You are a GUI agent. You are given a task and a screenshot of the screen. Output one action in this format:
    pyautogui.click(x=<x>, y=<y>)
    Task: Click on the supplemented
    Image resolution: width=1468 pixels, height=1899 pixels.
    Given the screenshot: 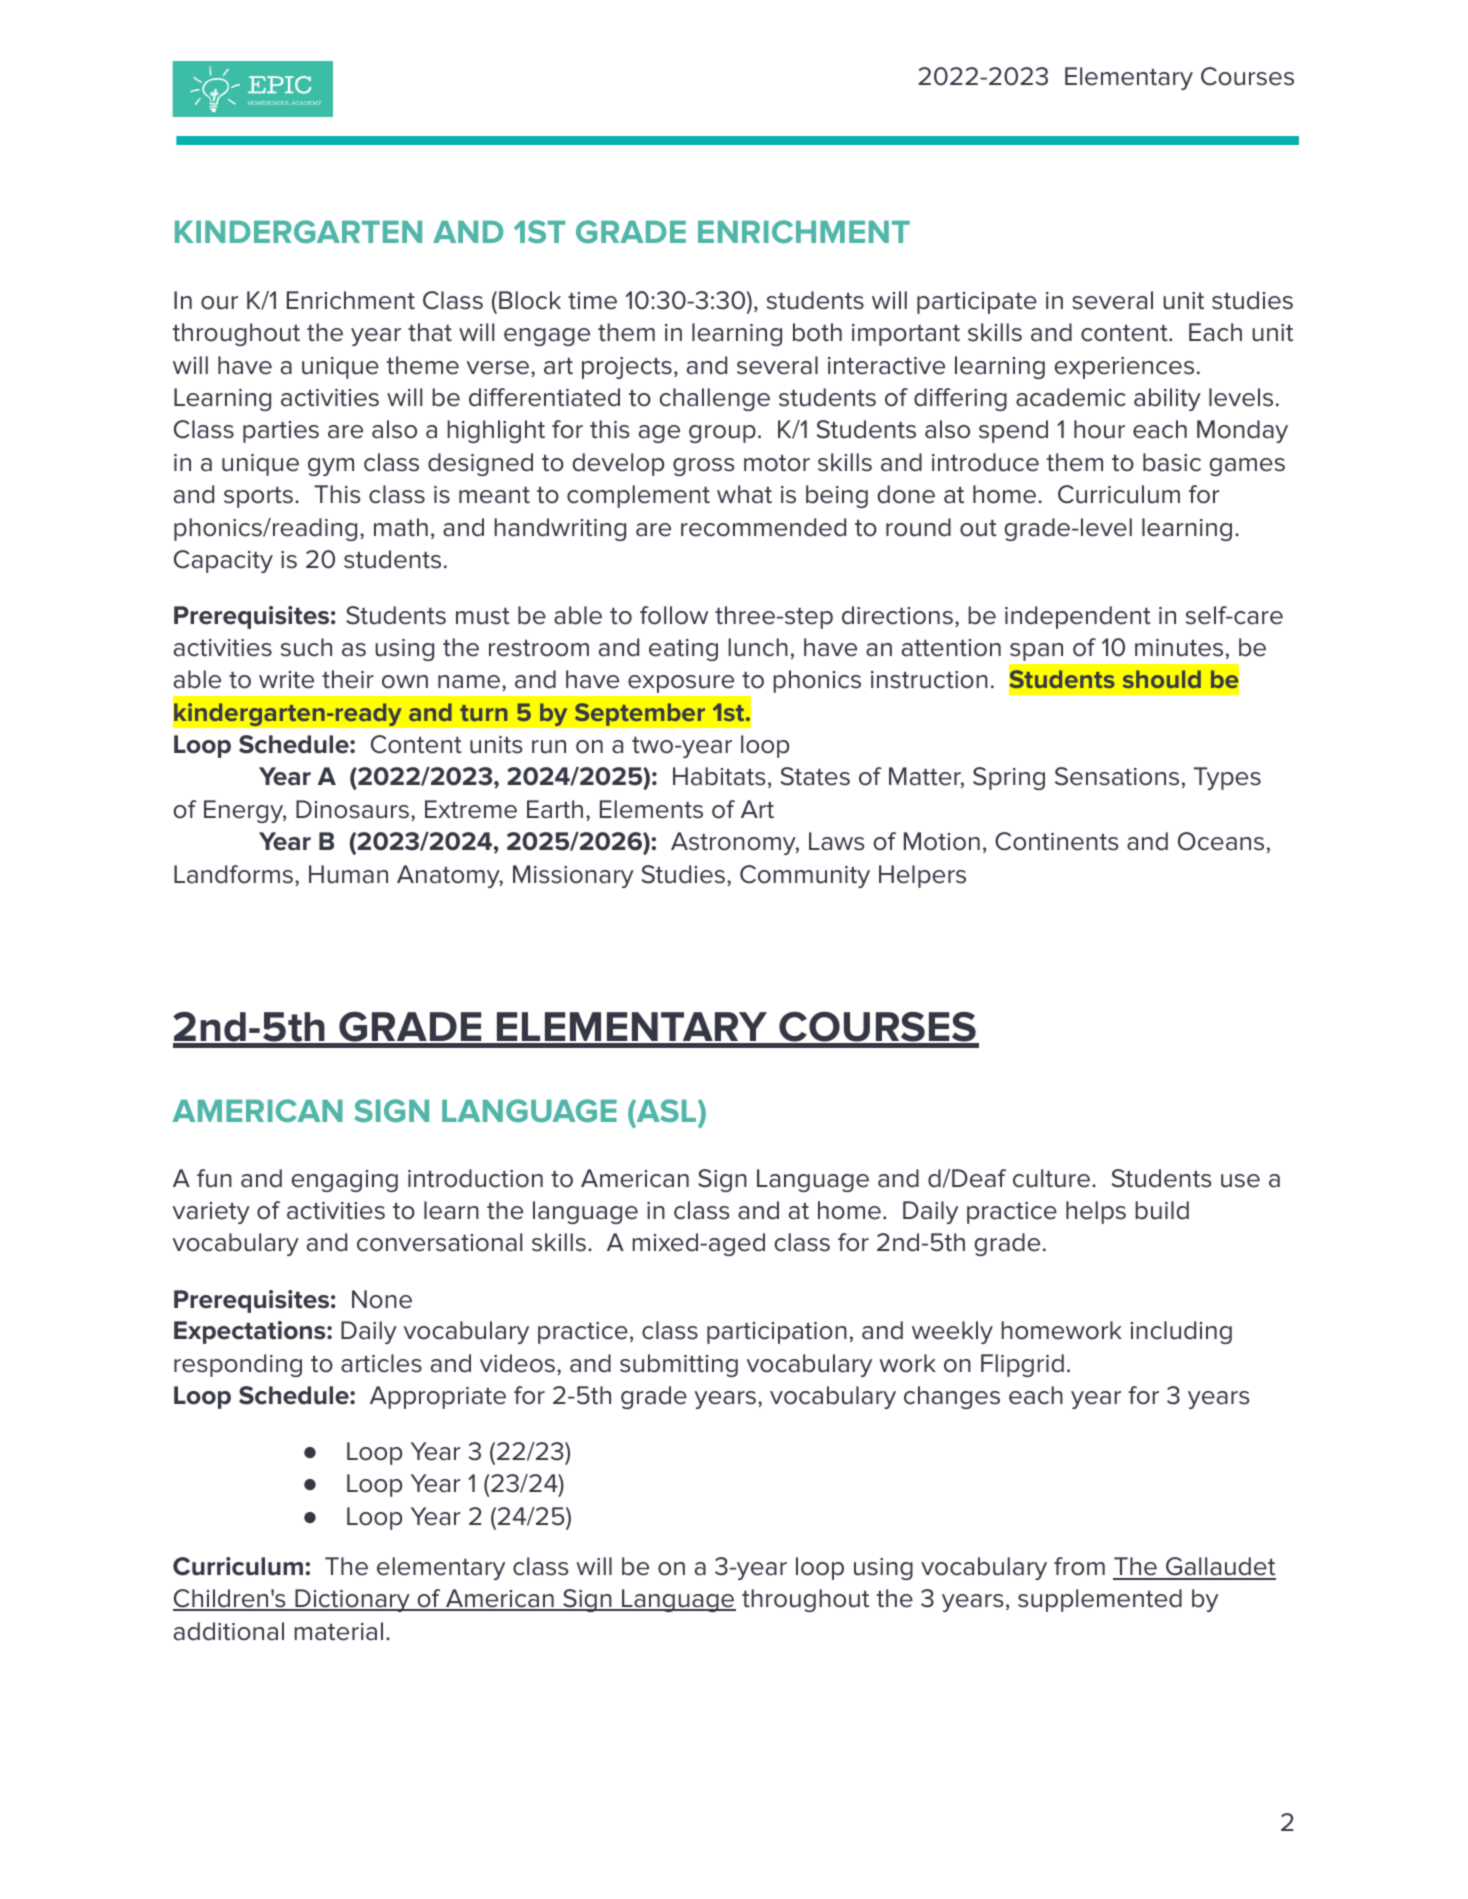 What is the action you would take?
    pyautogui.click(x=1100, y=1600)
